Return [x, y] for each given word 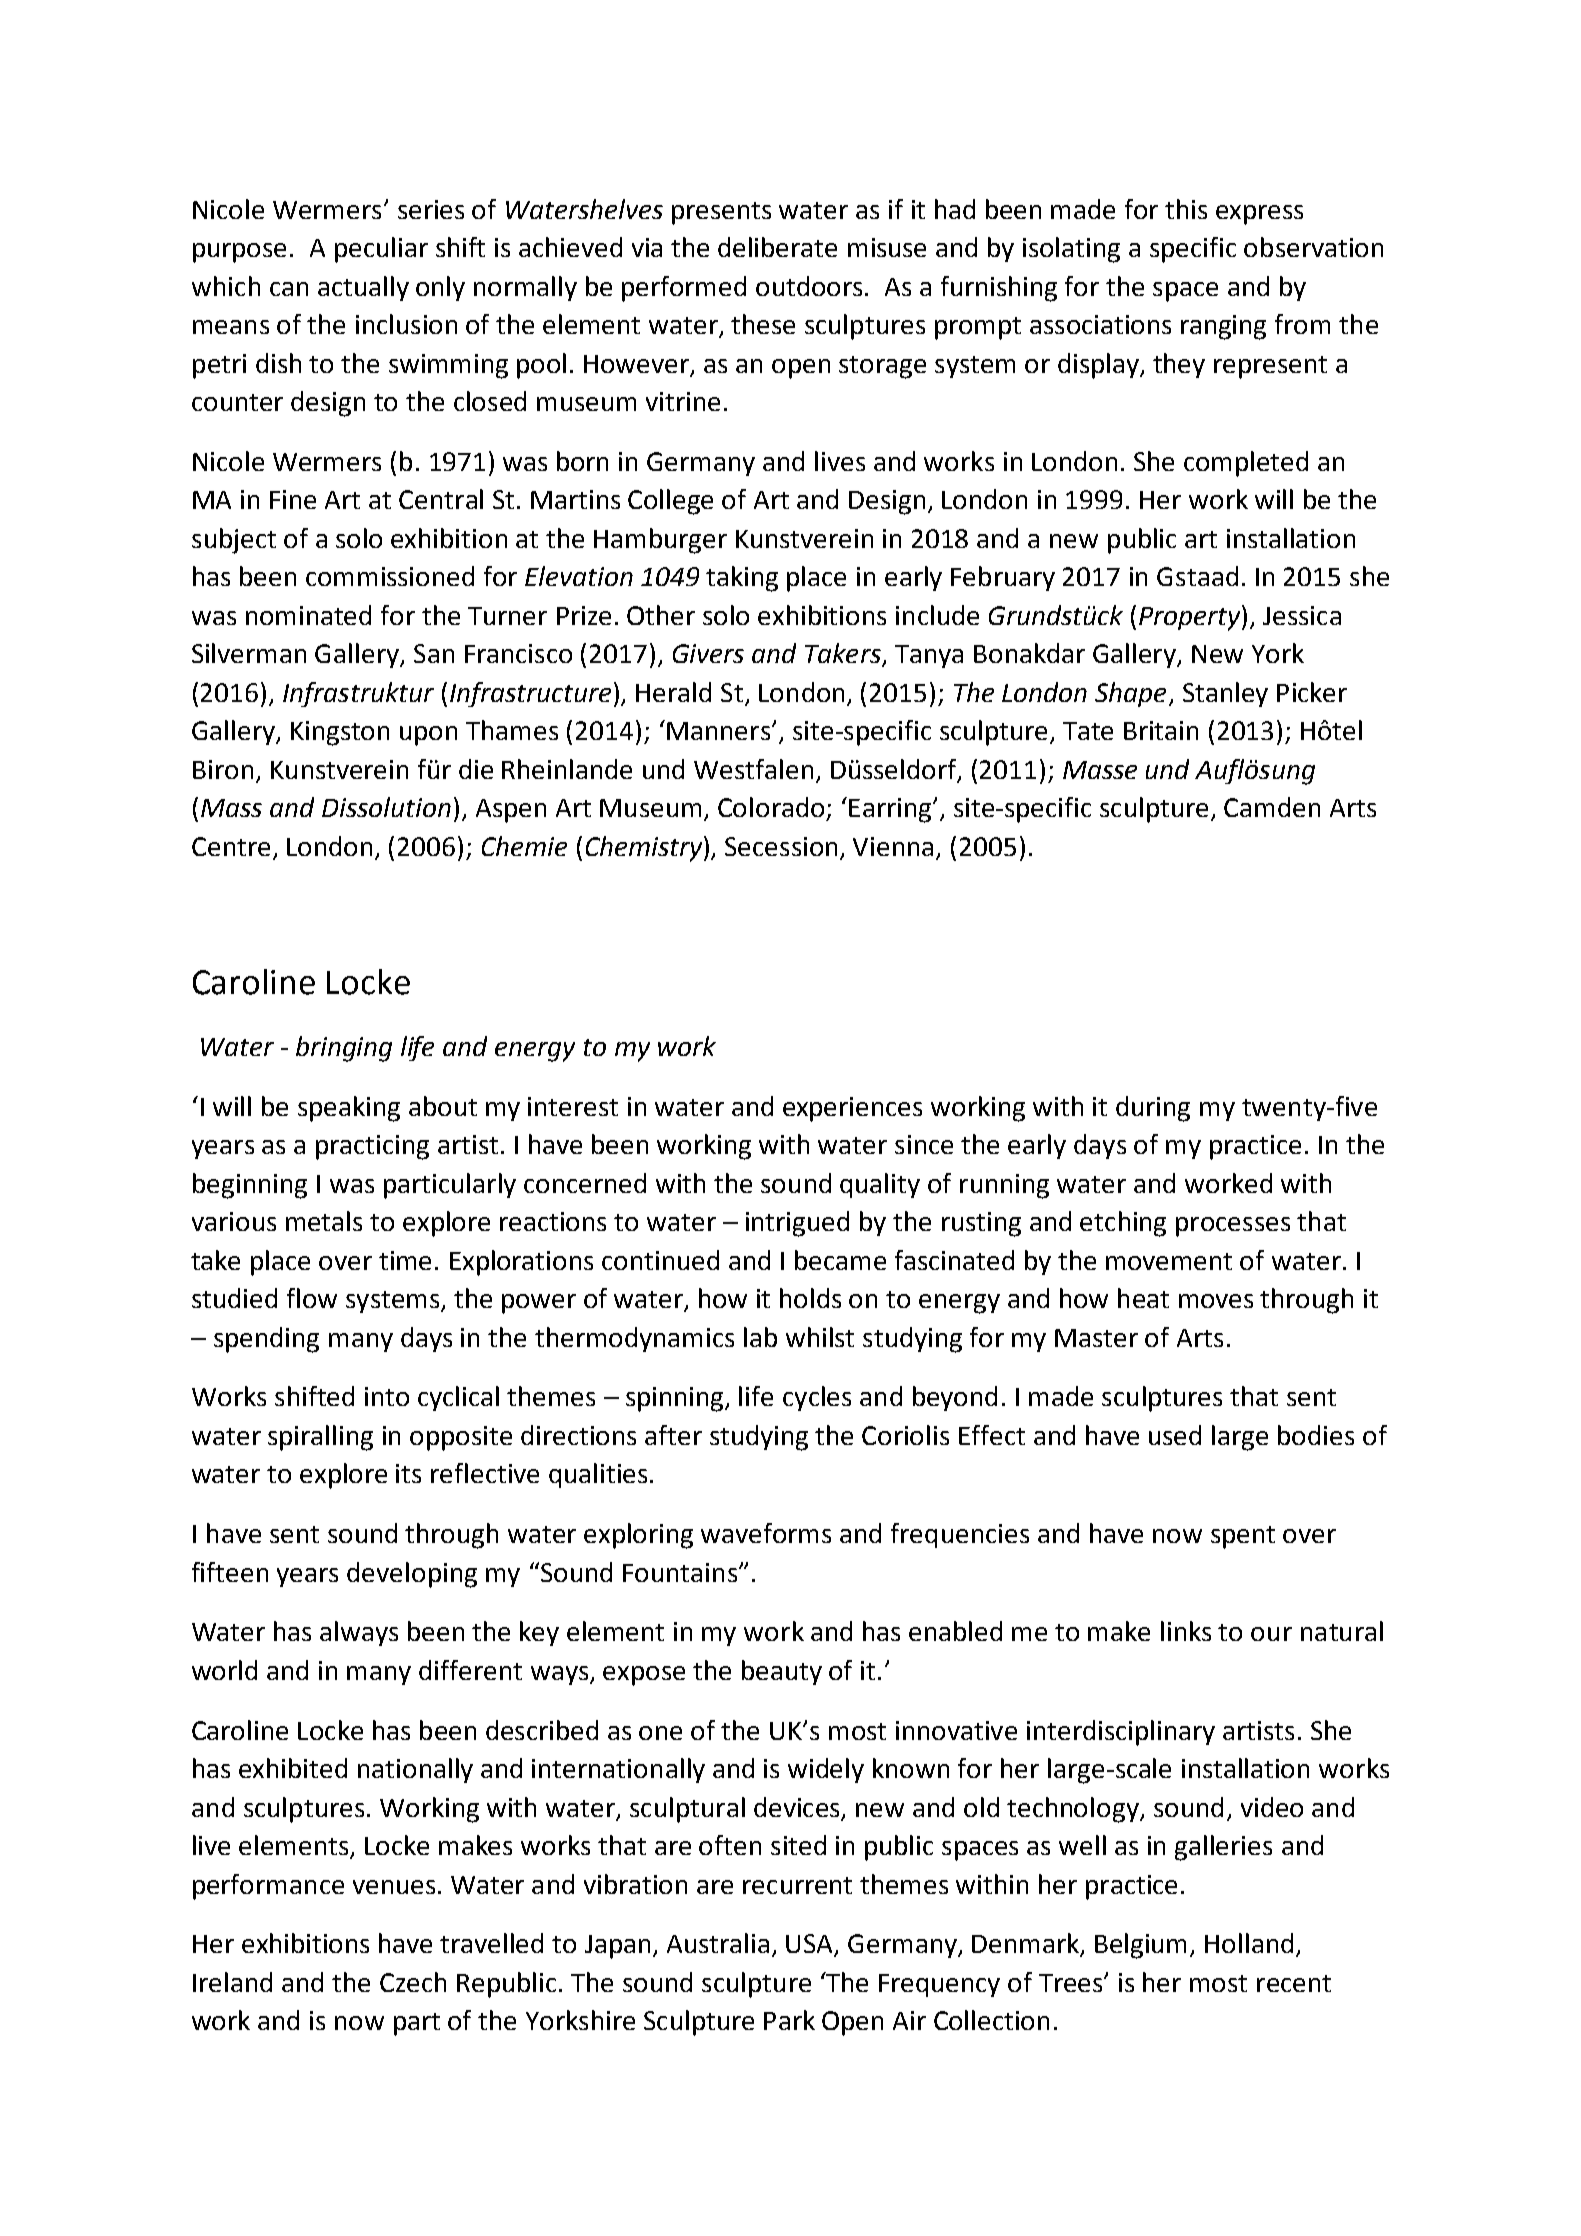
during [1153, 1109]
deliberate [777, 247]
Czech [413, 1982]
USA [811, 1945]
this [1186, 209]
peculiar [381, 250]
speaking [349, 1109]
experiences [852, 1109]
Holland [1249, 1943]
